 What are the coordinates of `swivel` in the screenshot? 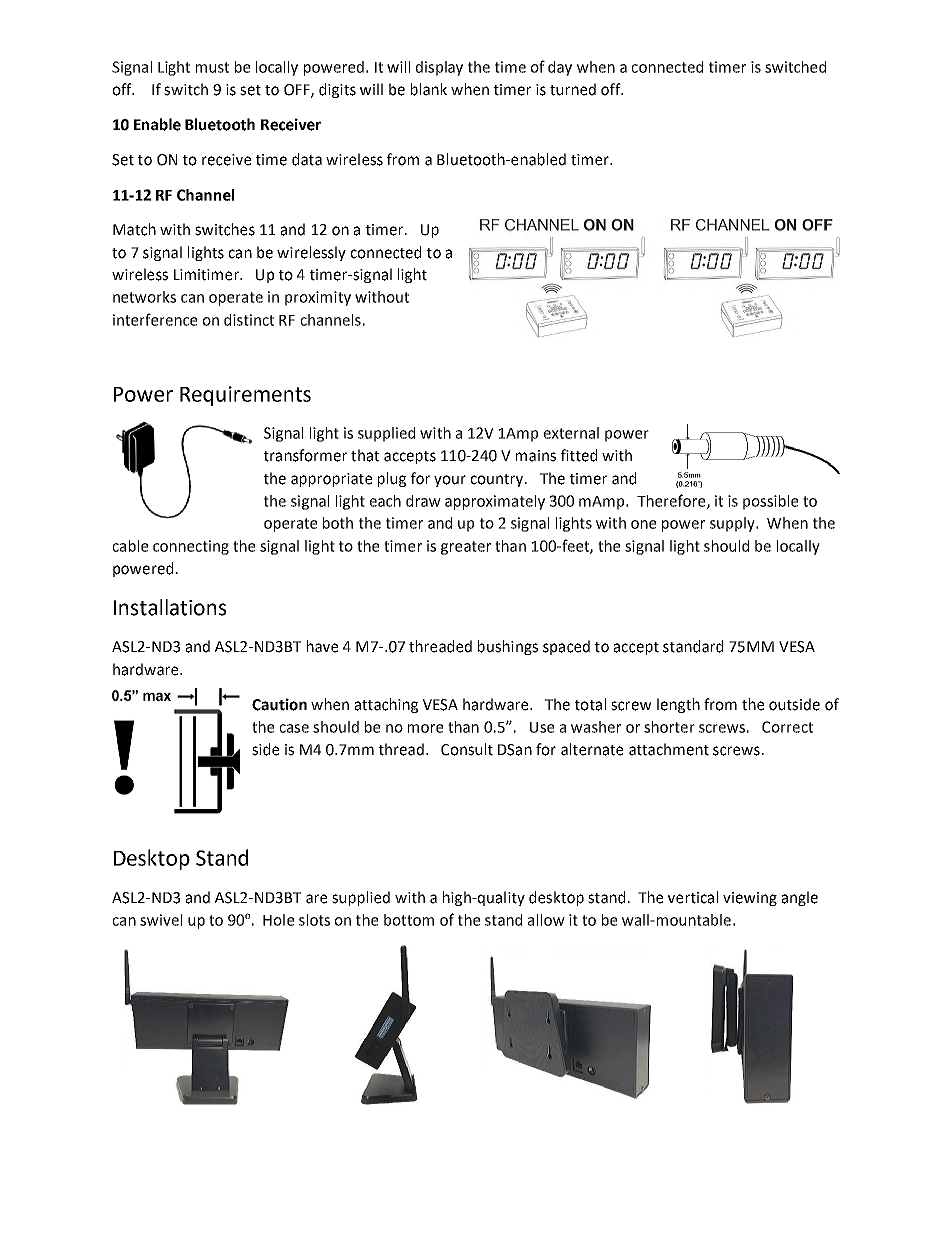 It's located at (161, 920).
